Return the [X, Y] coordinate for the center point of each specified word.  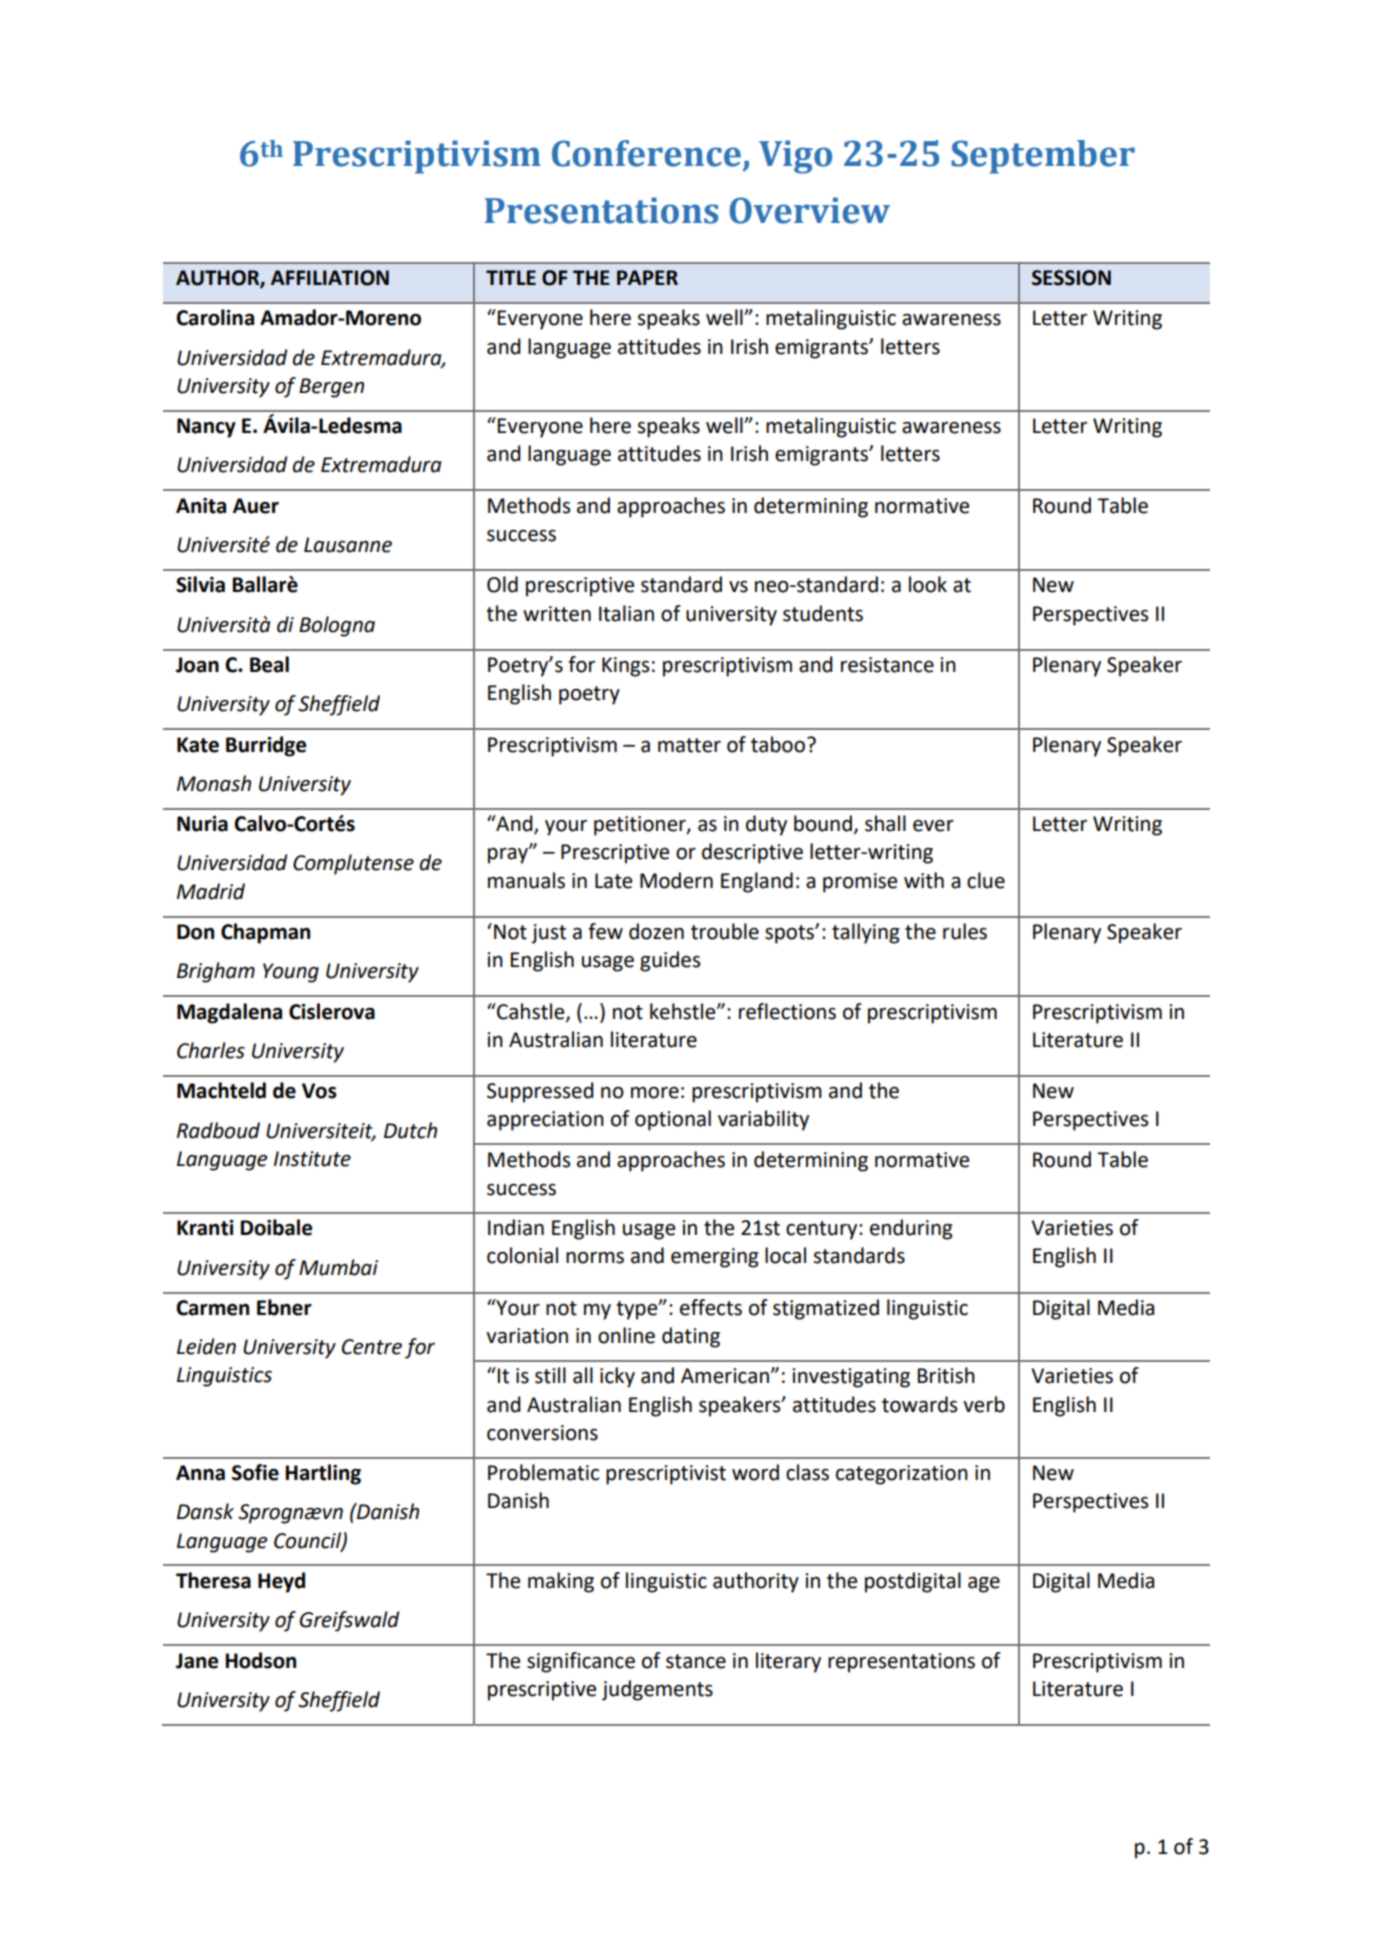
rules [965, 931]
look [928, 584]
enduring [911, 1229]
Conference [646, 153]
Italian [626, 613]
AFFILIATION [330, 278]
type [638, 1310]
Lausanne [348, 545]
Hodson [261, 1660]
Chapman [265, 933]
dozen [656, 931]
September [1043, 157]
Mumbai [338, 1267]
